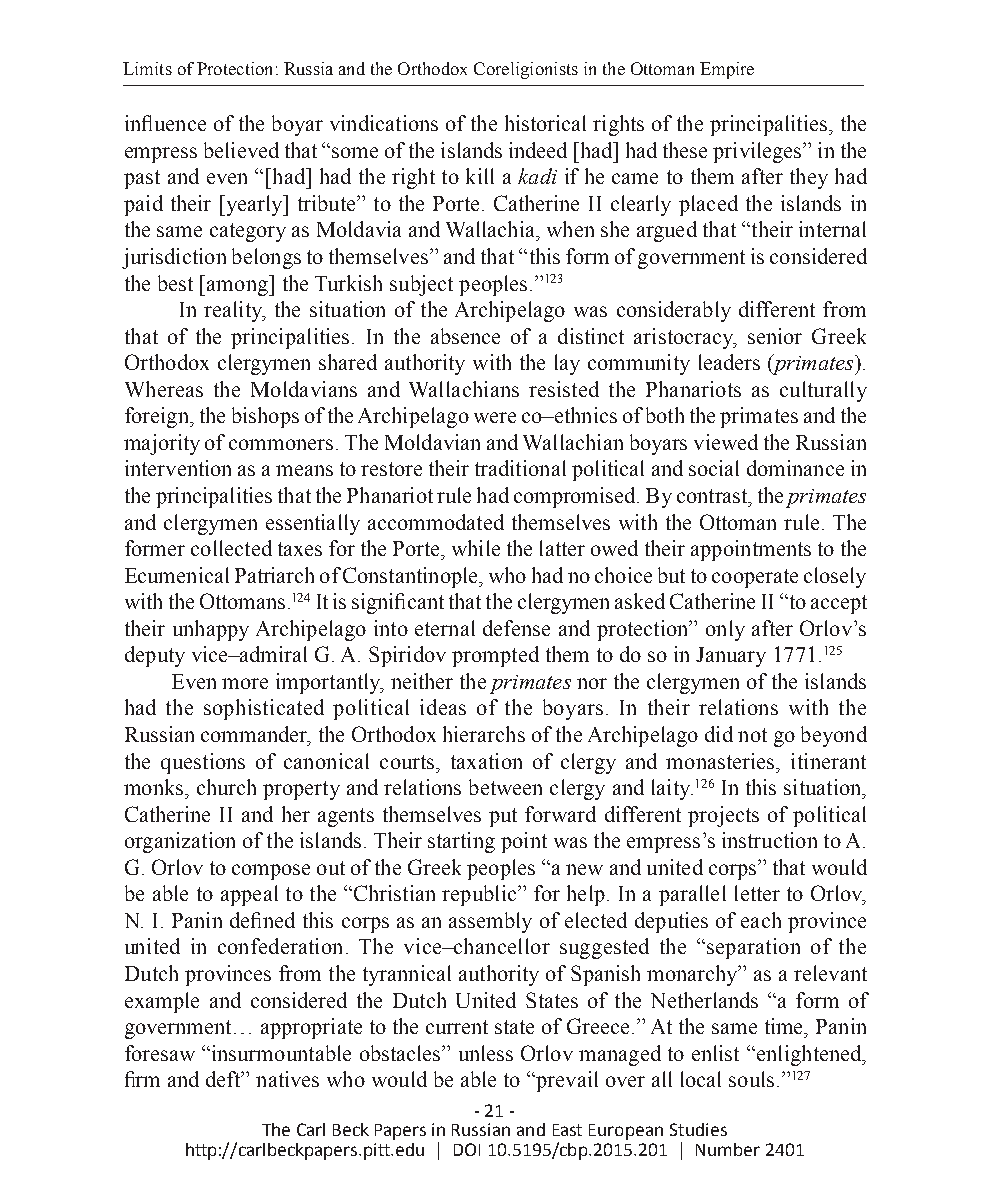 This image has width=991, height=1204. Describe the element at coordinates (752, 735) in the image. I see `not` at that location.
